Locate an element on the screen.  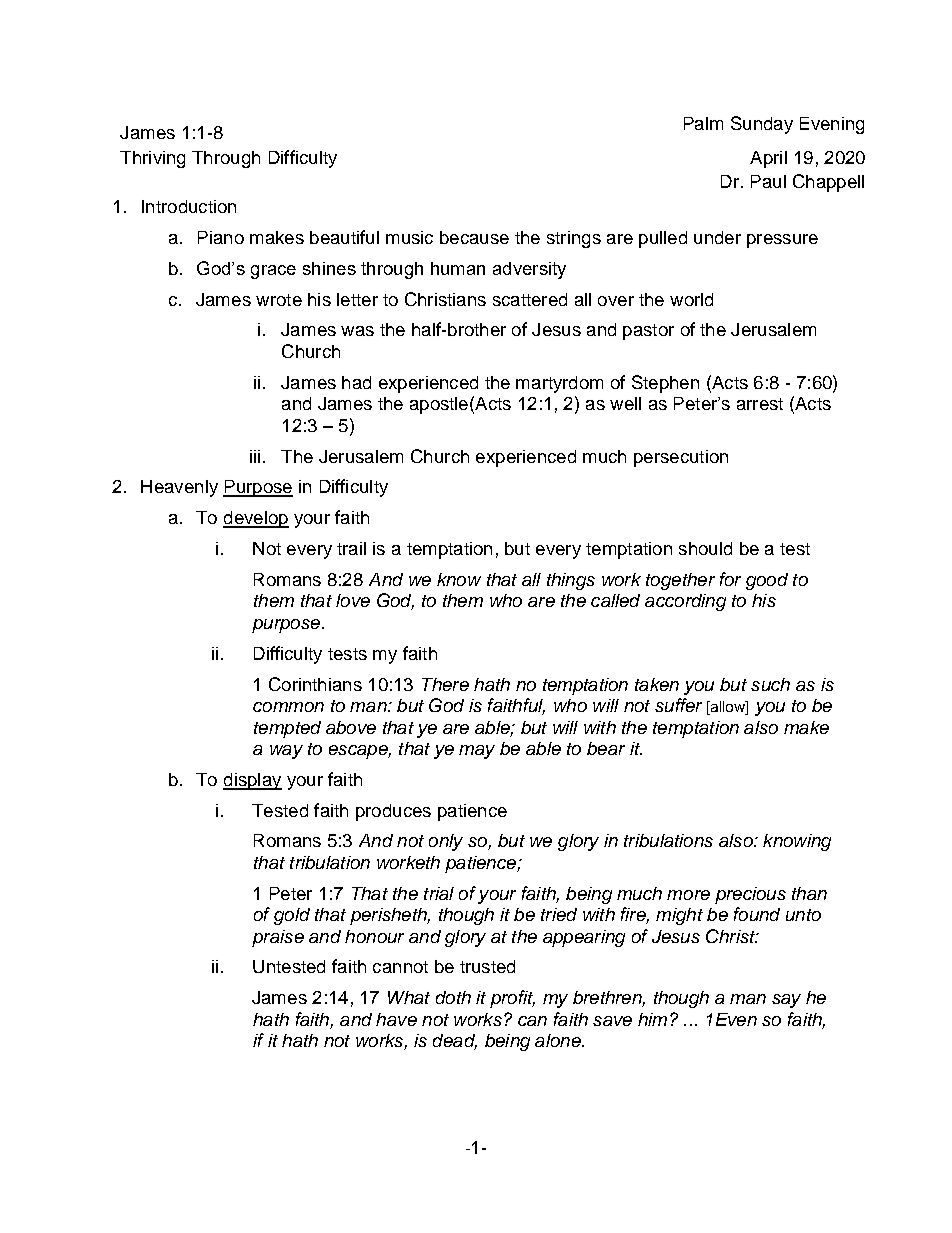
because is located at coordinates (474, 237).
